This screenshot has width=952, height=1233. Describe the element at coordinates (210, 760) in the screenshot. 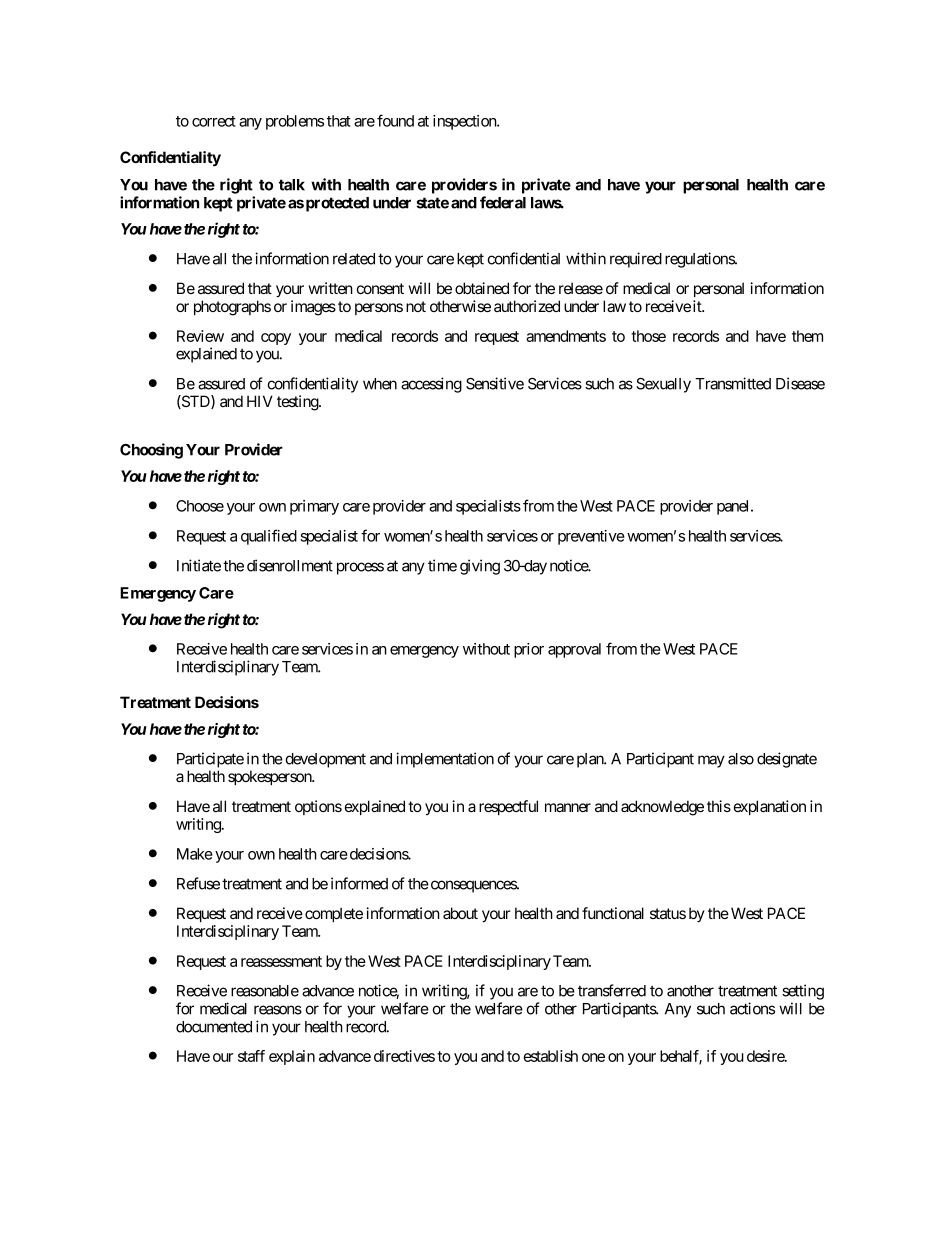

I see `Participate` at that location.
